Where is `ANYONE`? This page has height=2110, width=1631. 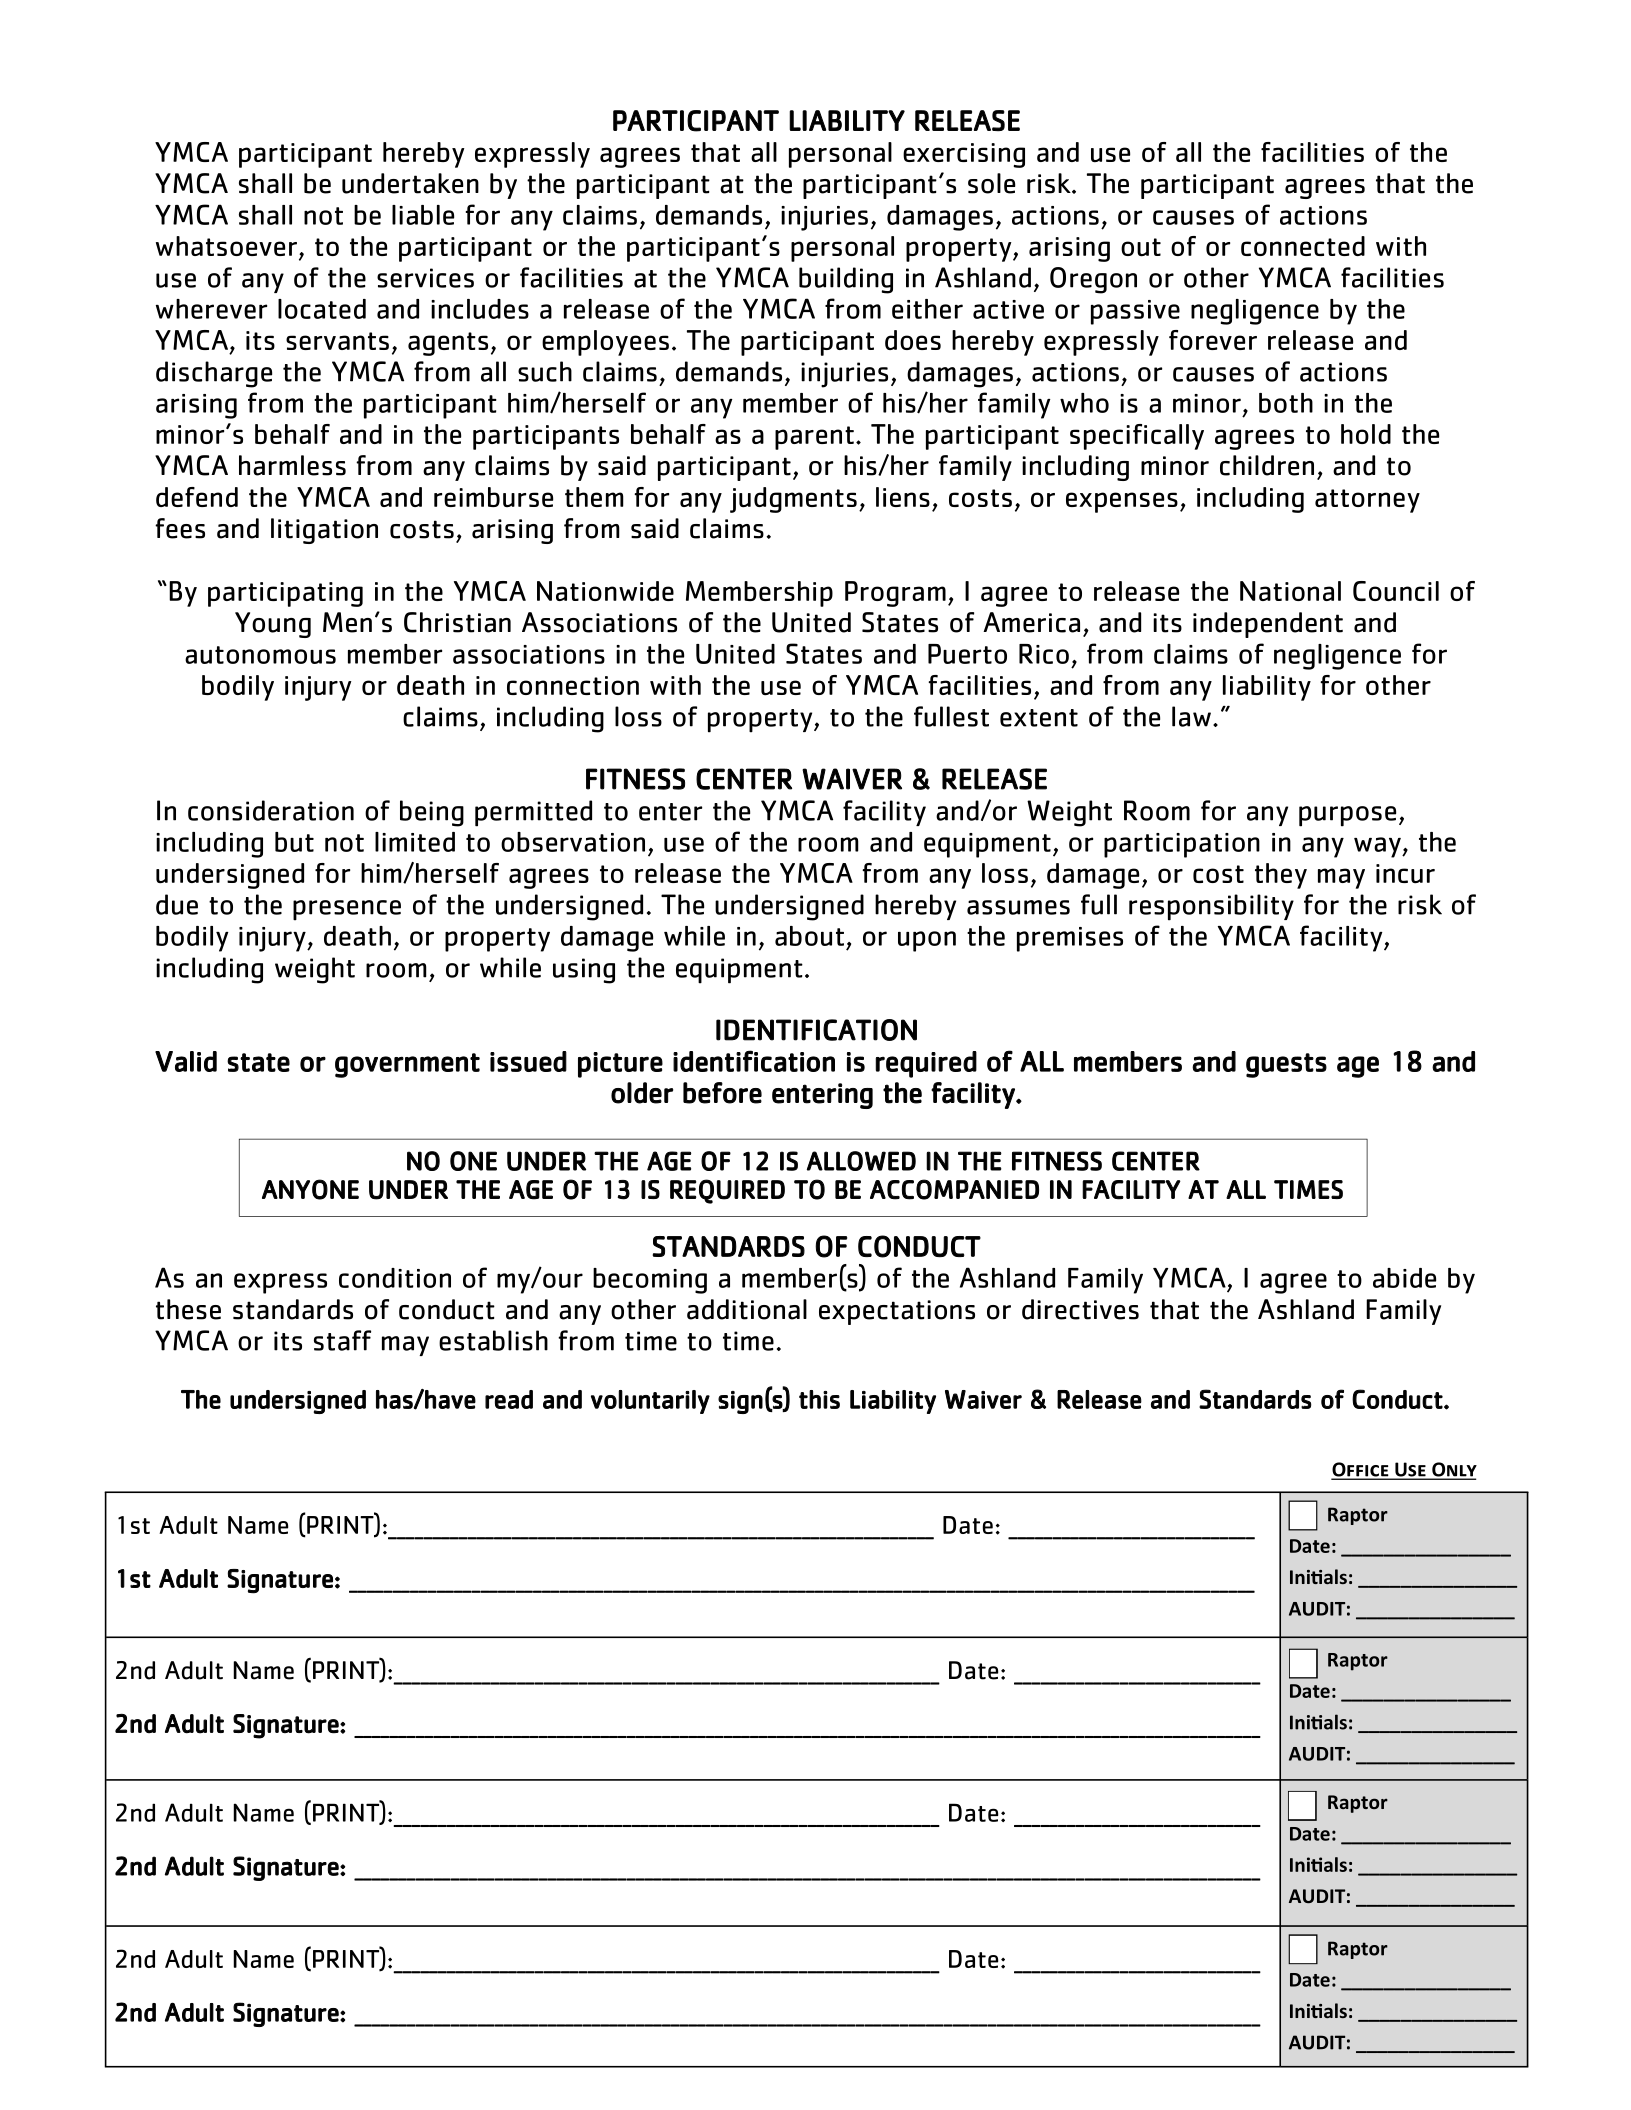
ANYONE is located at coordinates (310, 1189).
